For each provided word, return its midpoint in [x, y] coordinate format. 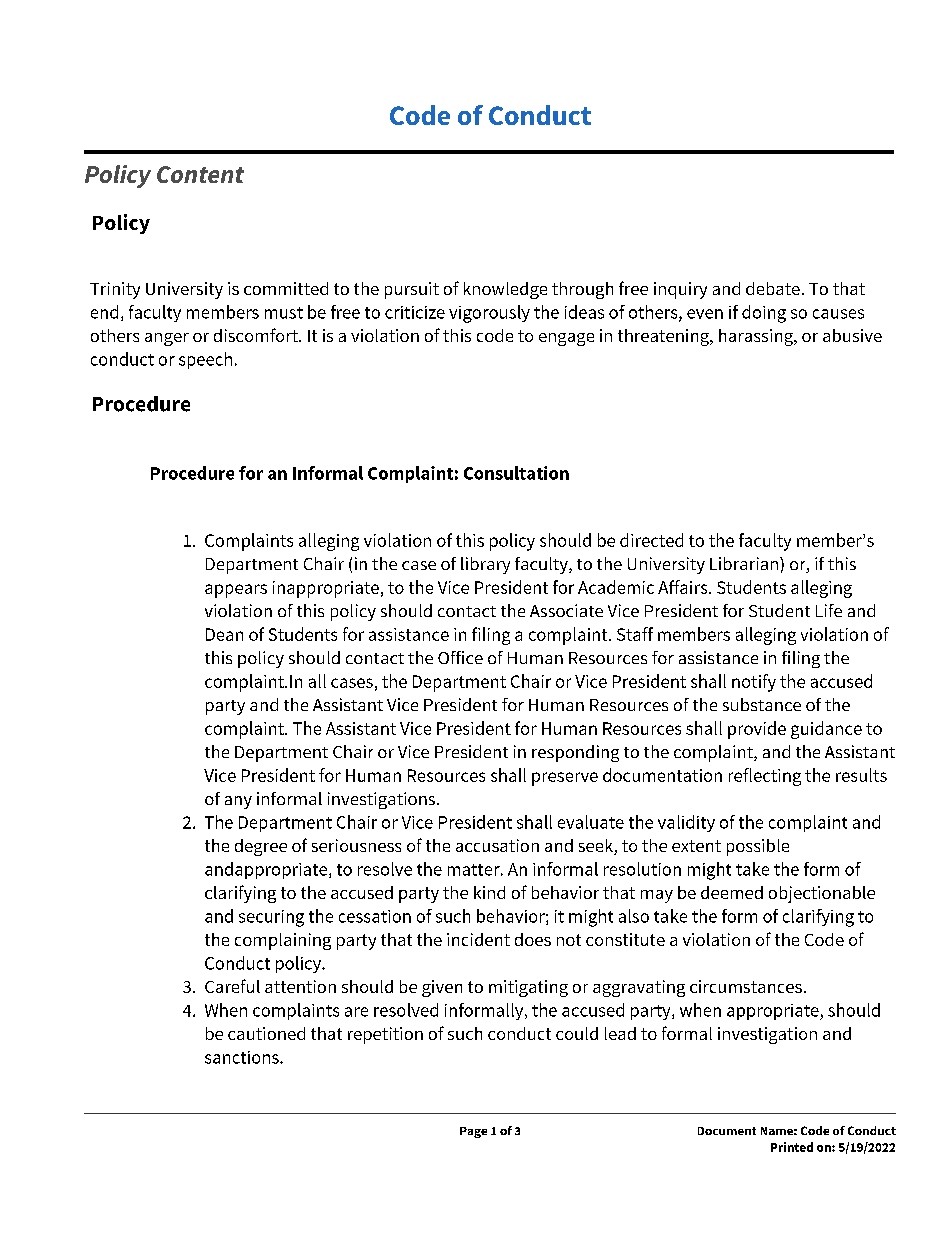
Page [473, 1132]
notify [754, 683]
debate [773, 288]
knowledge [505, 290]
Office [460, 657]
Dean [224, 634]
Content [200, 174]
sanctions [243, 1057]
